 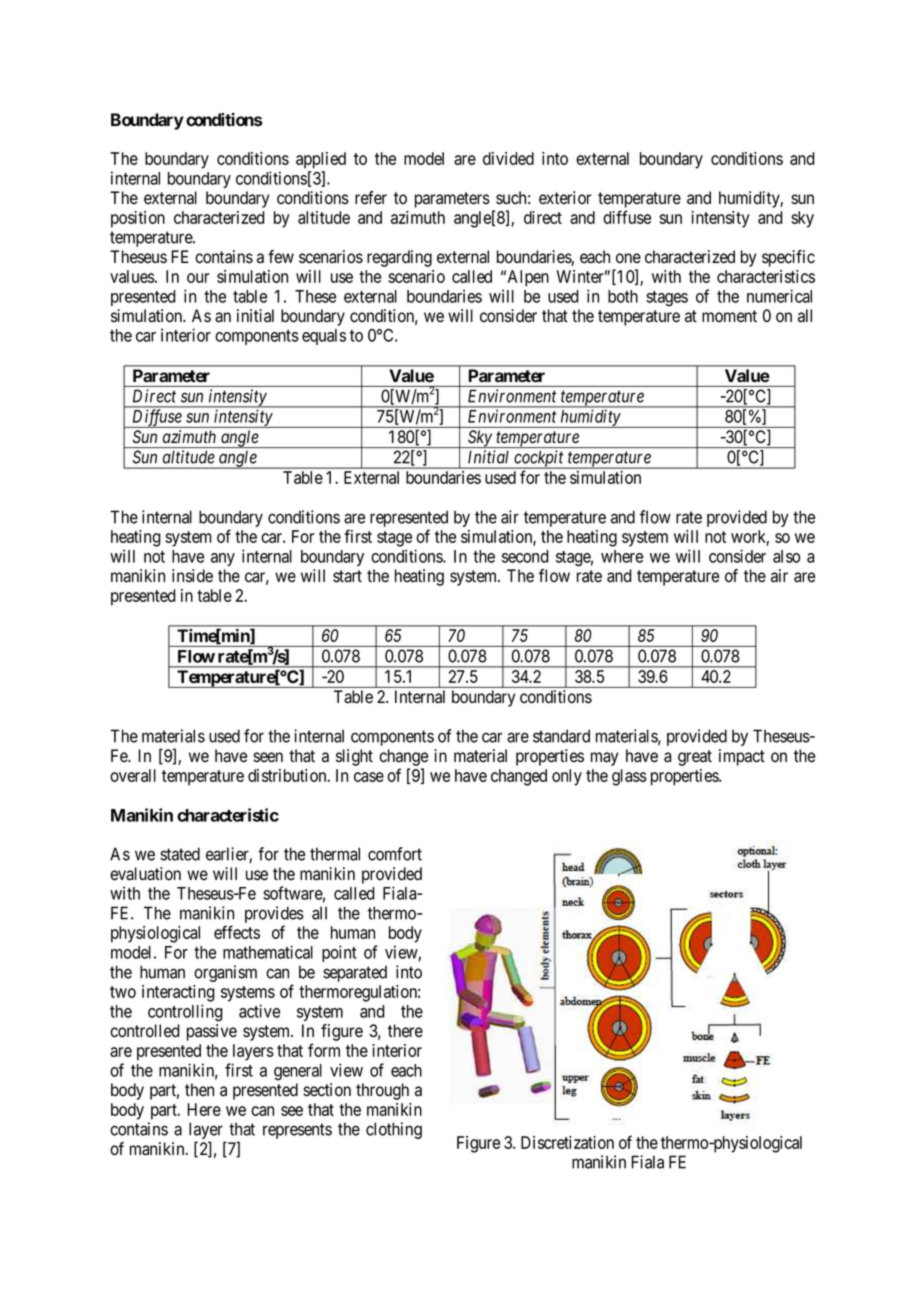 What do you see at coordinates (138, 219) in the screenshot?
I see `position` at bounding box center [138, 219].
